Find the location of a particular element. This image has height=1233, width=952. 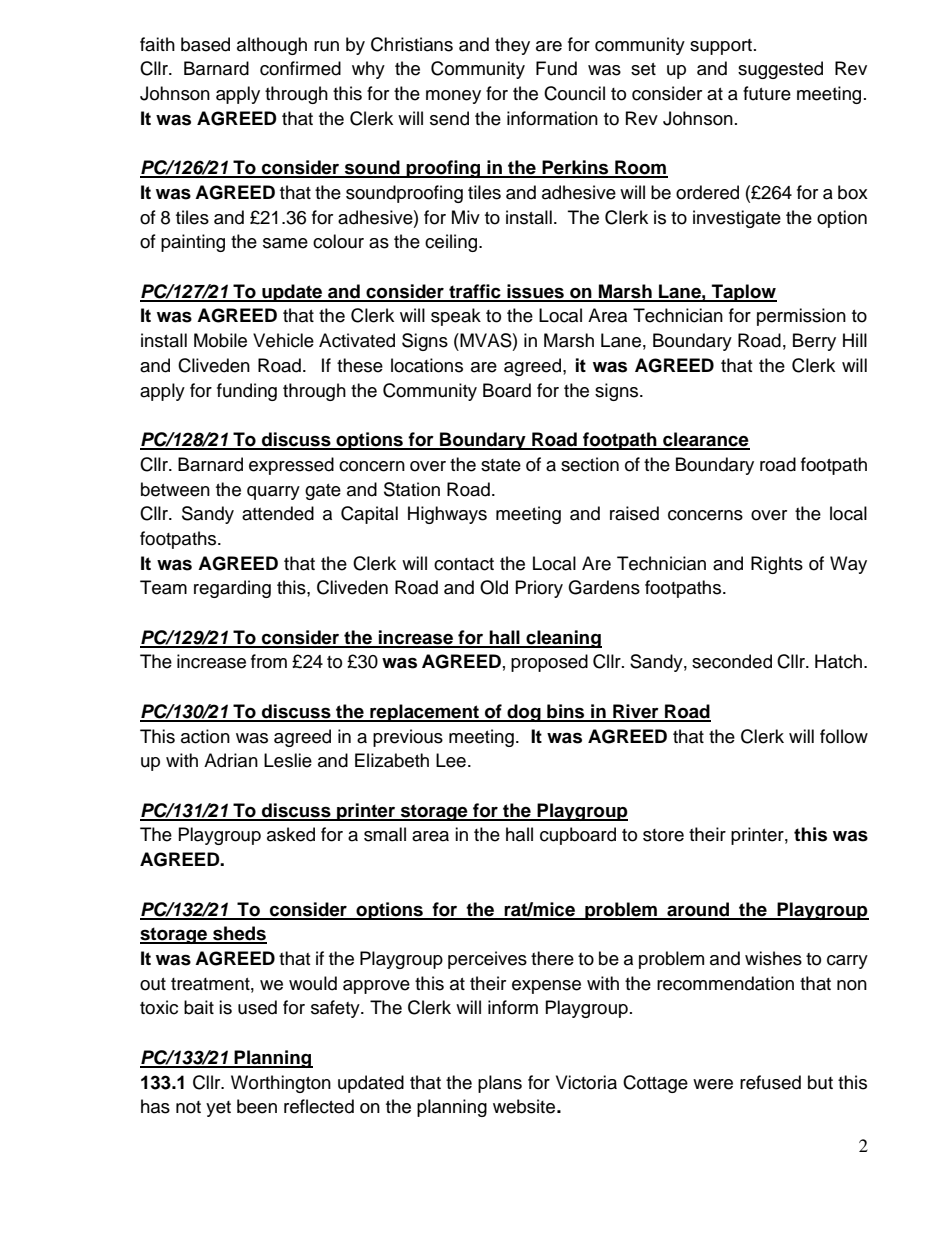

suggested is located at coordinates (780, 70).
